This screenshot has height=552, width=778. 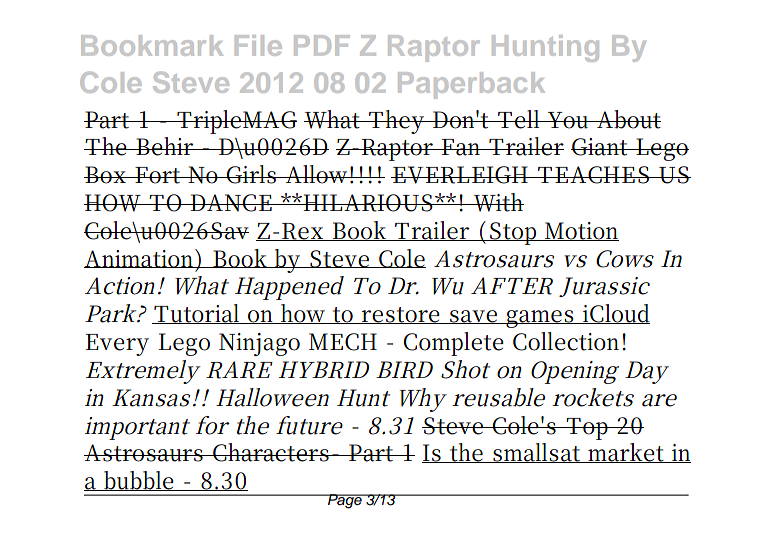 What do you see at coordinates (465, 369) in the screenshot?
I see `Shot` at bounding box center [465, 369].
